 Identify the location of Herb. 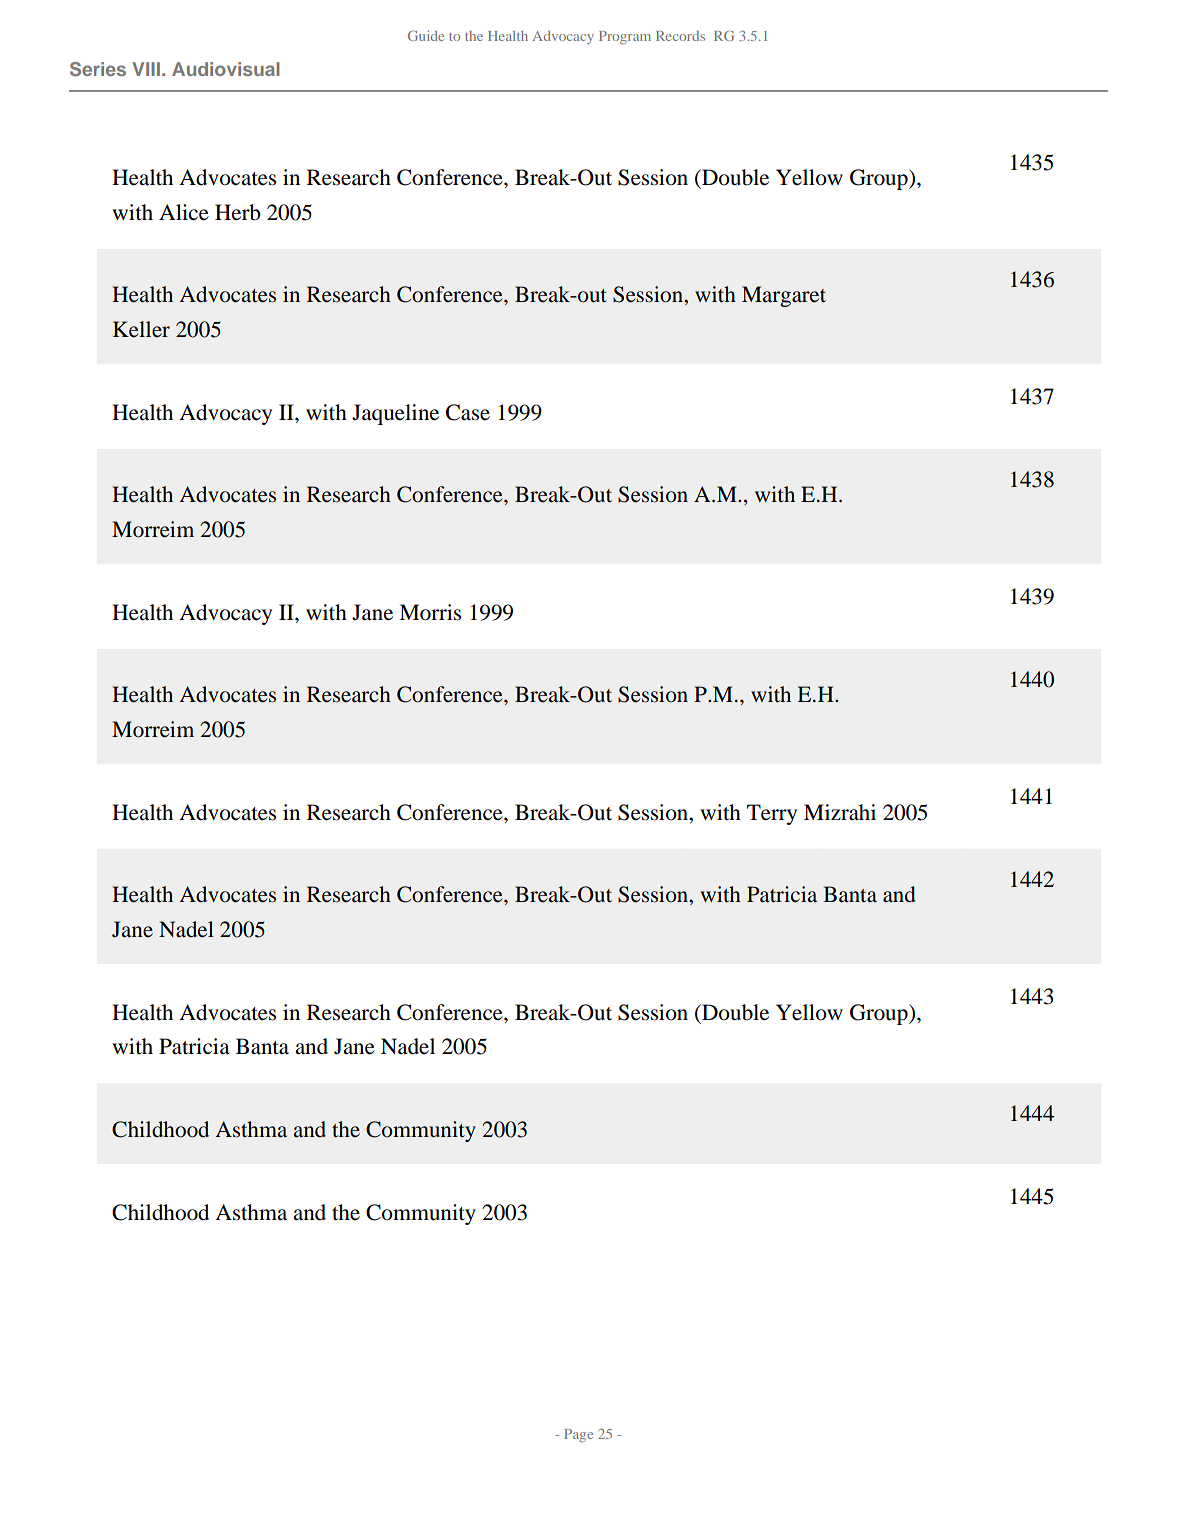
(238, 212).
